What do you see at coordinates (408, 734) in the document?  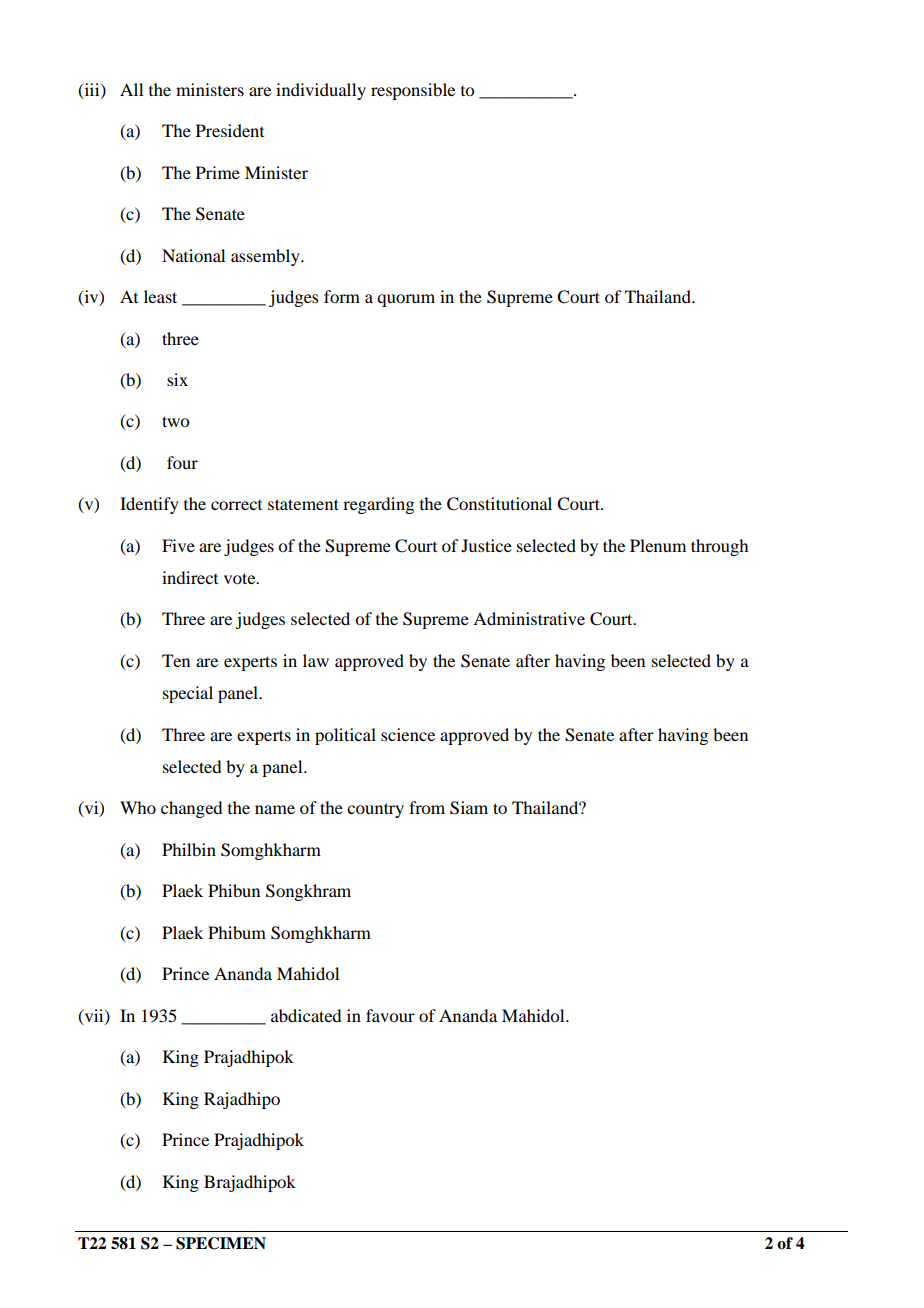 I see `science` at bounding box center [408, 734].
